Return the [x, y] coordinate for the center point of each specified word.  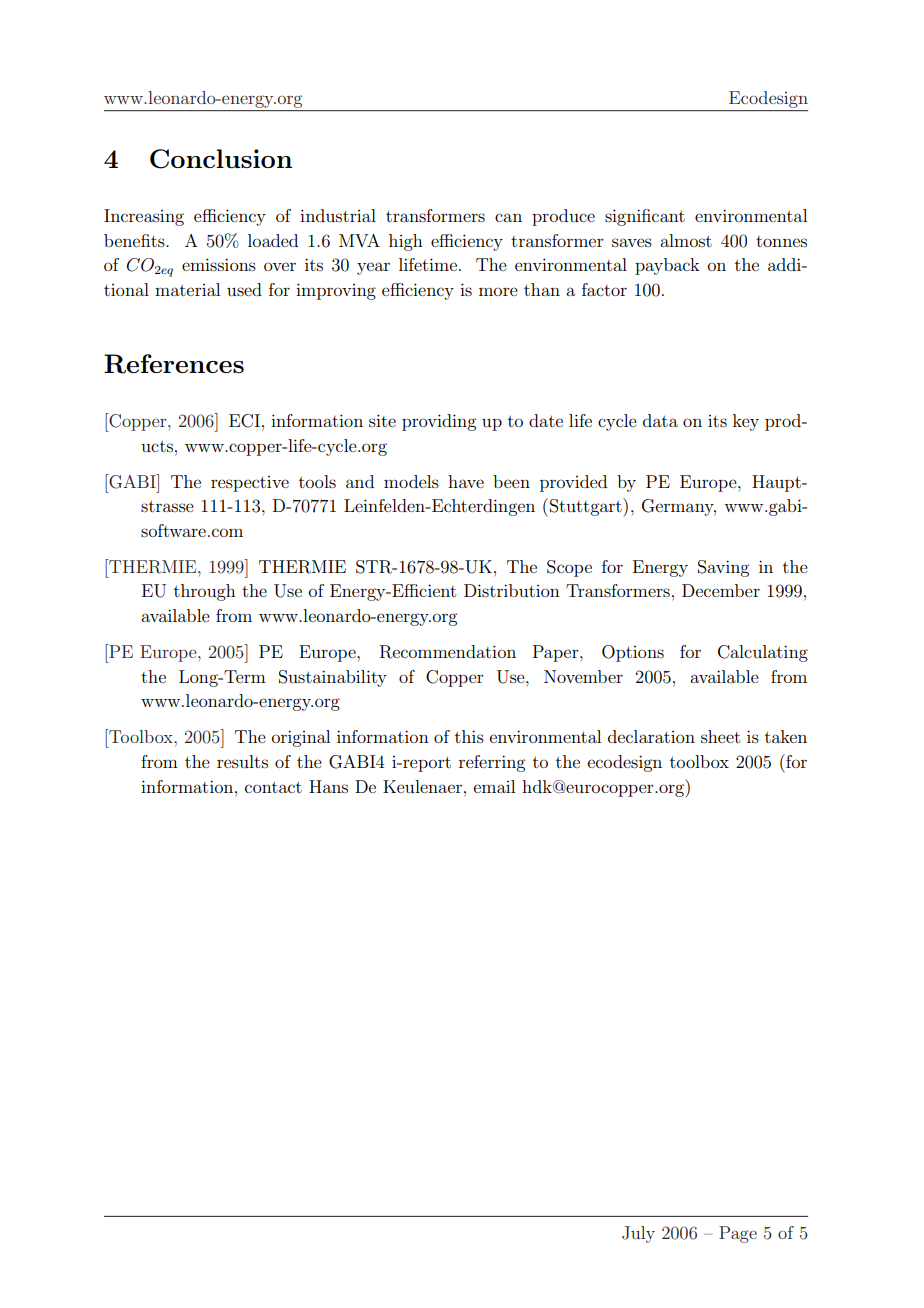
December [721, 590]
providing [439, 422]
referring [492, 763]
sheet [720, 736]
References [174, 364]
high [406, 242]
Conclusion [221, 159]
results [242, 761]
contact [273, 787]
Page [738, 1234]
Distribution [512, 590]
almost [686, 240]
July [638, 1234]
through [205, 592]
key [746, 422]
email [494, 786]
